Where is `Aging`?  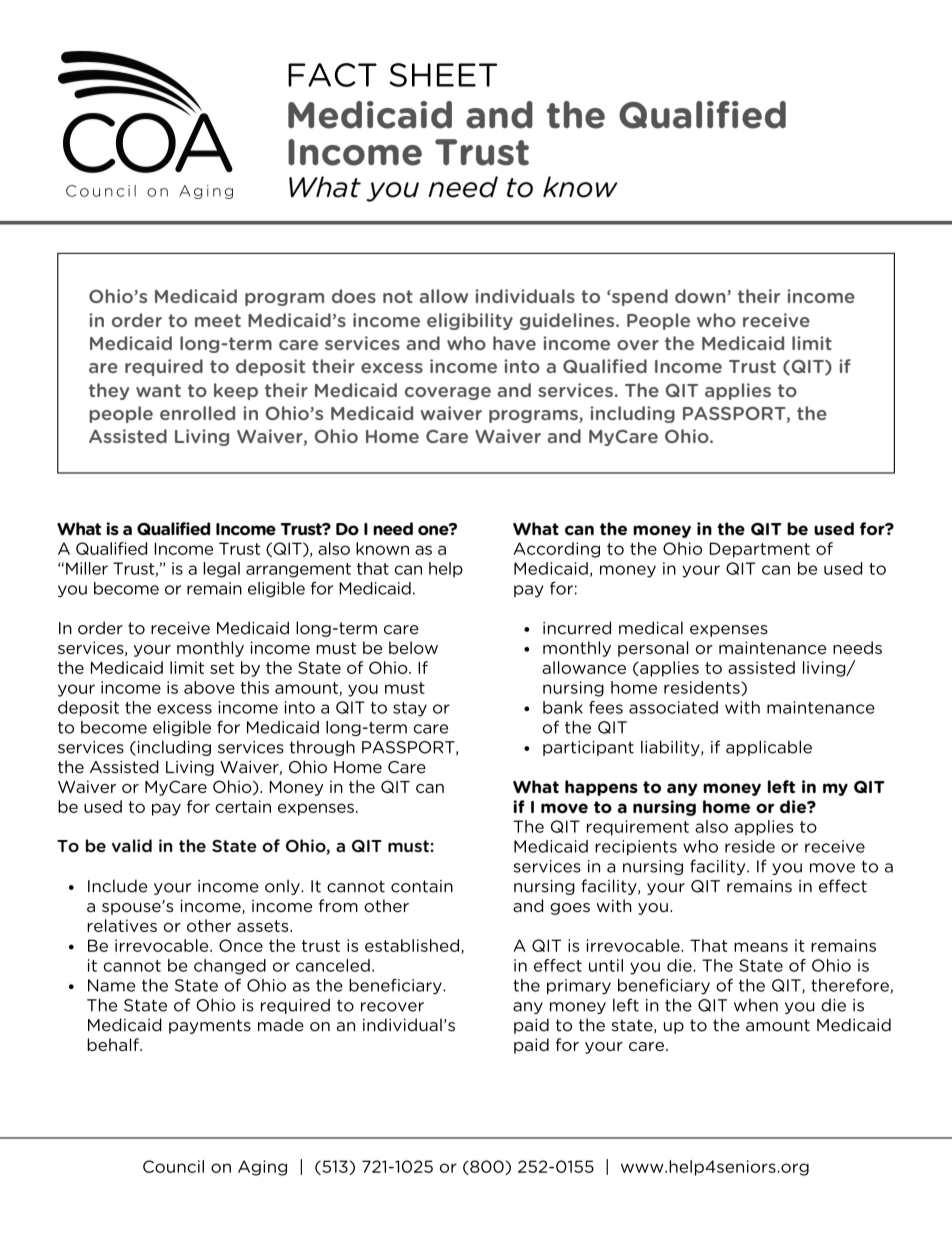
Aging is located at coordinates (262, 1168).
